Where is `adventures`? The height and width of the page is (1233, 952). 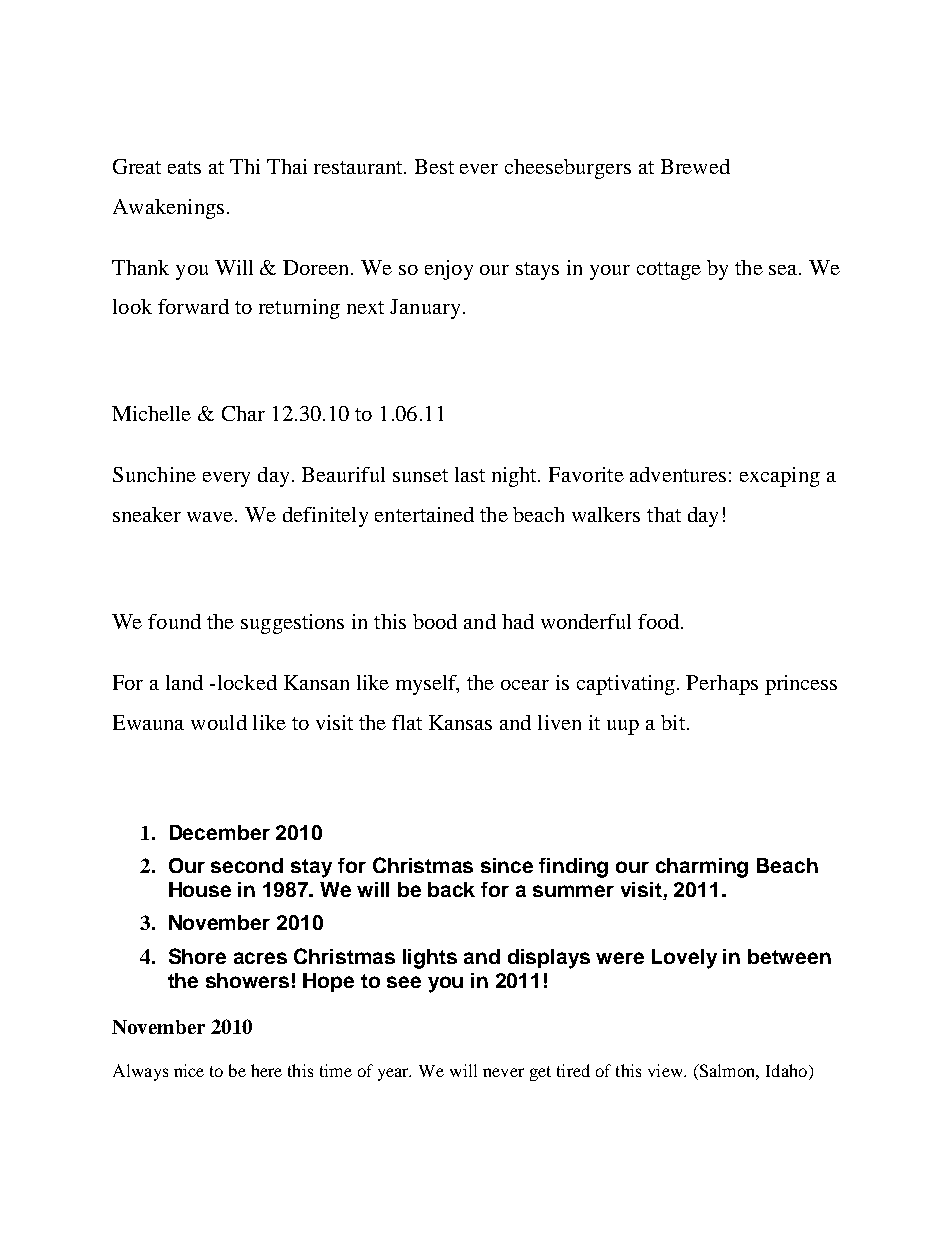
adventures is located at coordinates (678, 474).
